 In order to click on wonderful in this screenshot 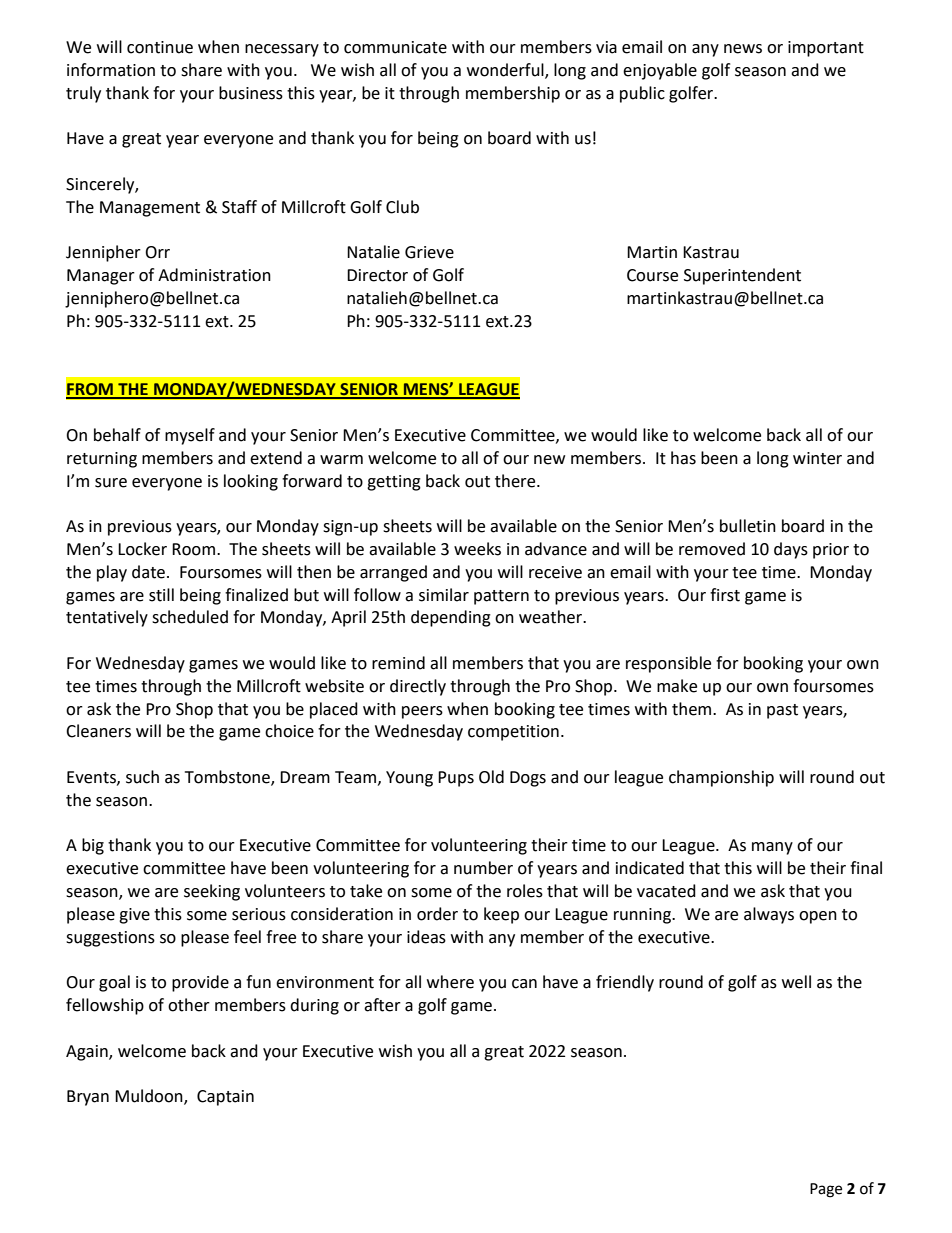, I will do `click(506, 70)`.
